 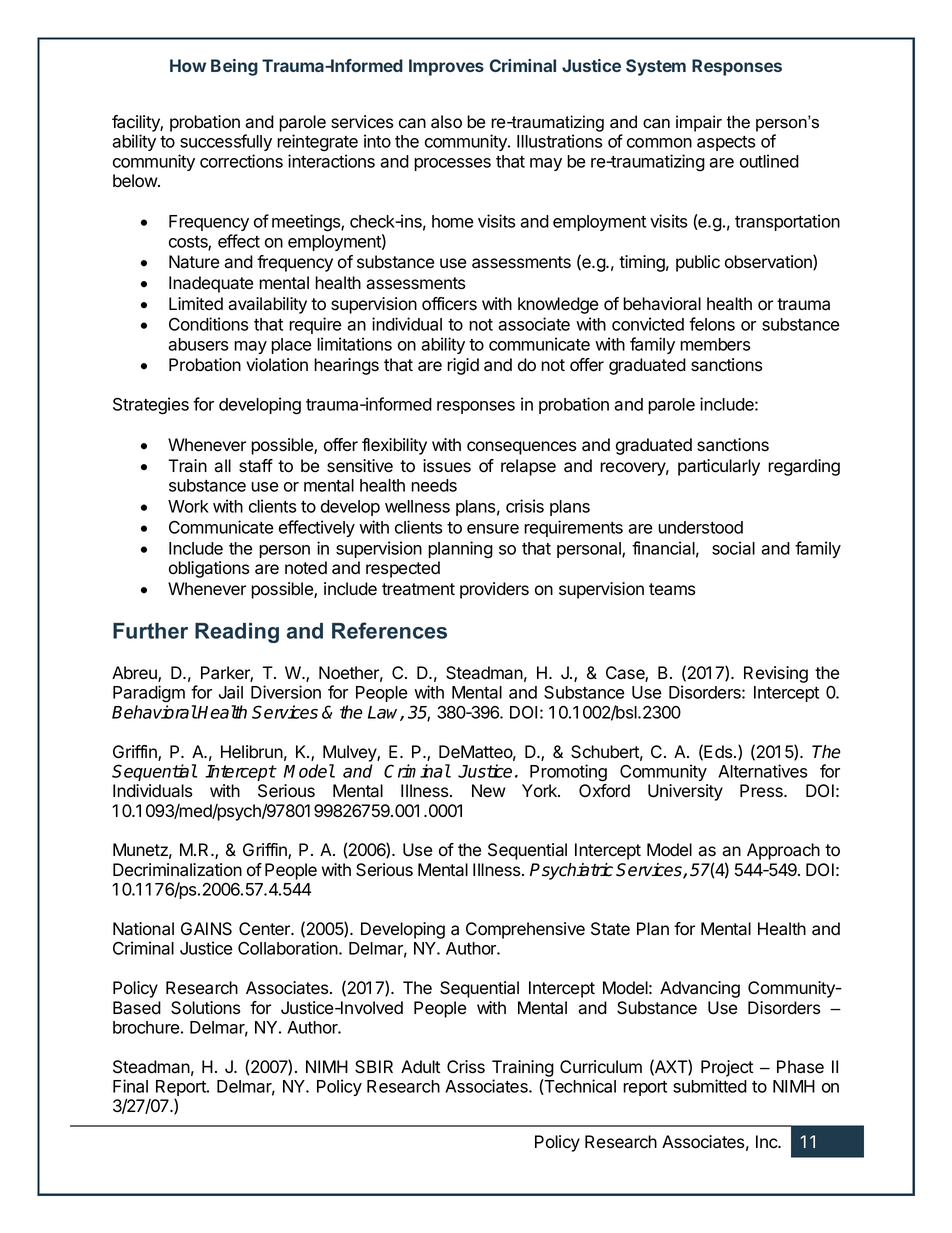 I want to click on Criss, so click(x=466, y=1067).
